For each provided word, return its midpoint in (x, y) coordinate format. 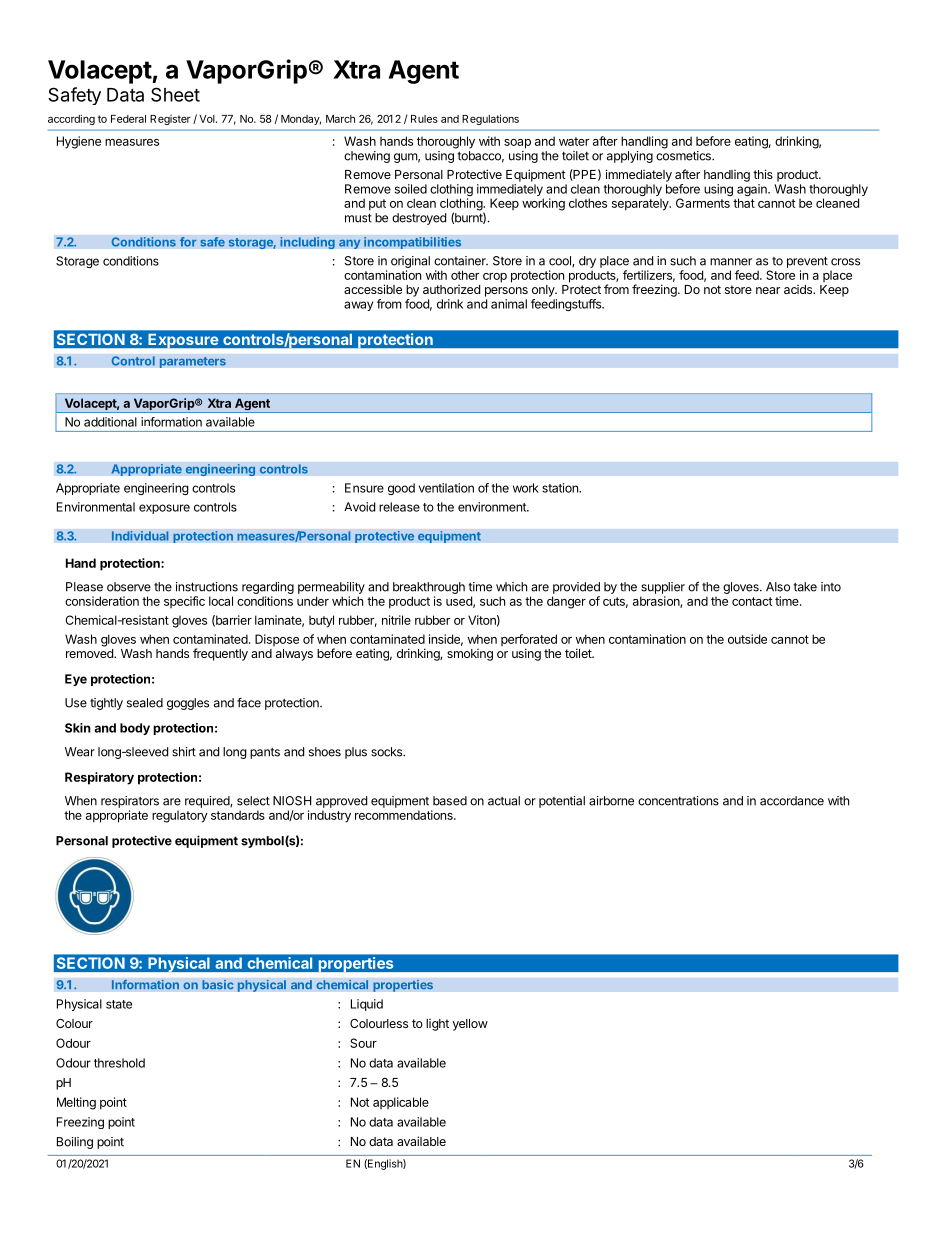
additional (110, 422)
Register (170, 120)
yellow (470, 1025)
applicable (401, 1103)
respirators (130, 802)
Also (778, 587)
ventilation (446, 488)
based (450, 801)
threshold (119, 1063)
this (763, 174)
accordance (792, 801)
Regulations (490, 119)
